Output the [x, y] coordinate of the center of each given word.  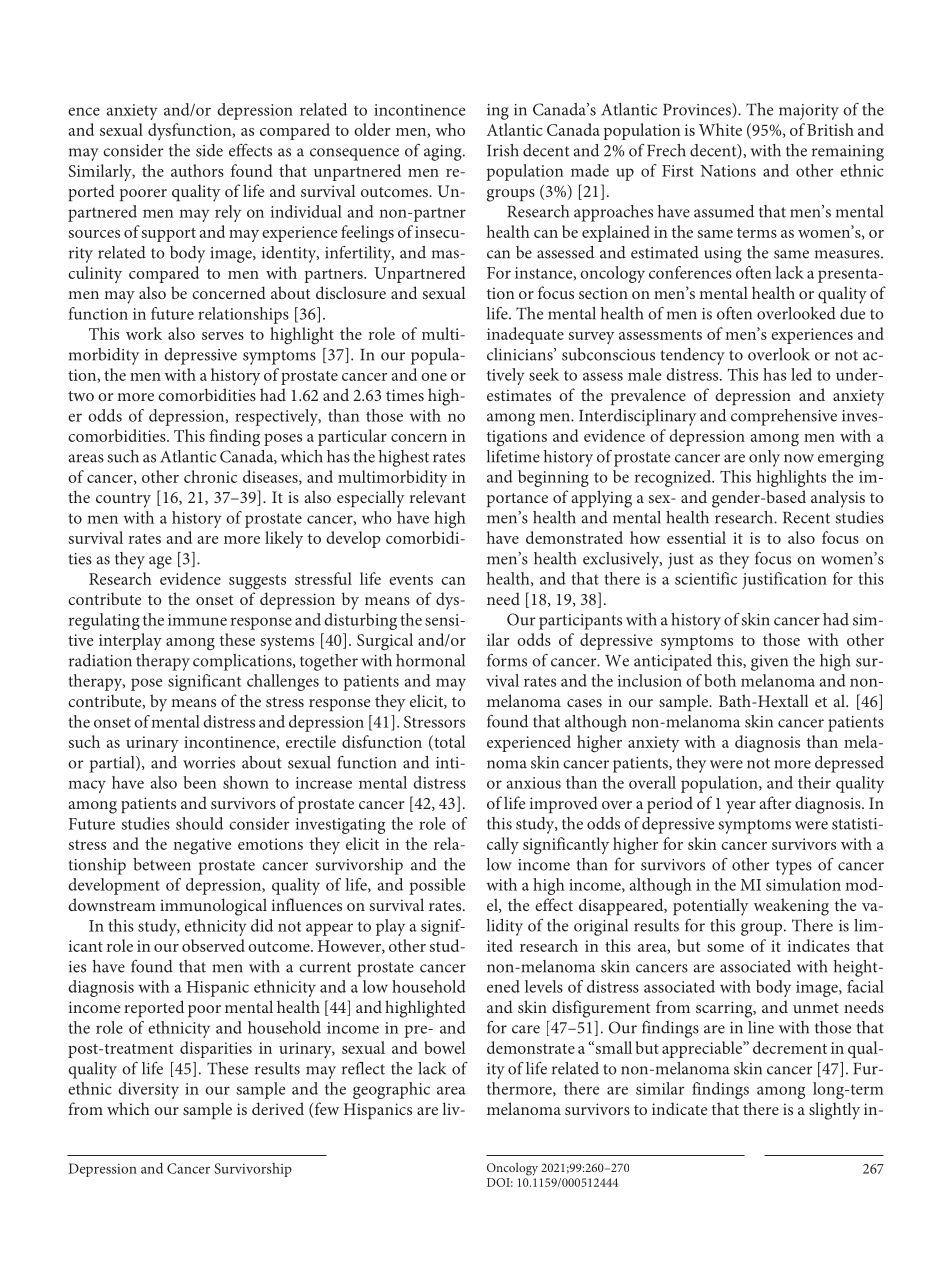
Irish [503, 150]
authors [197, 170]
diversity [148, 1090]
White [720, 129]
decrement [790, 1047]
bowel [444, 1047]
